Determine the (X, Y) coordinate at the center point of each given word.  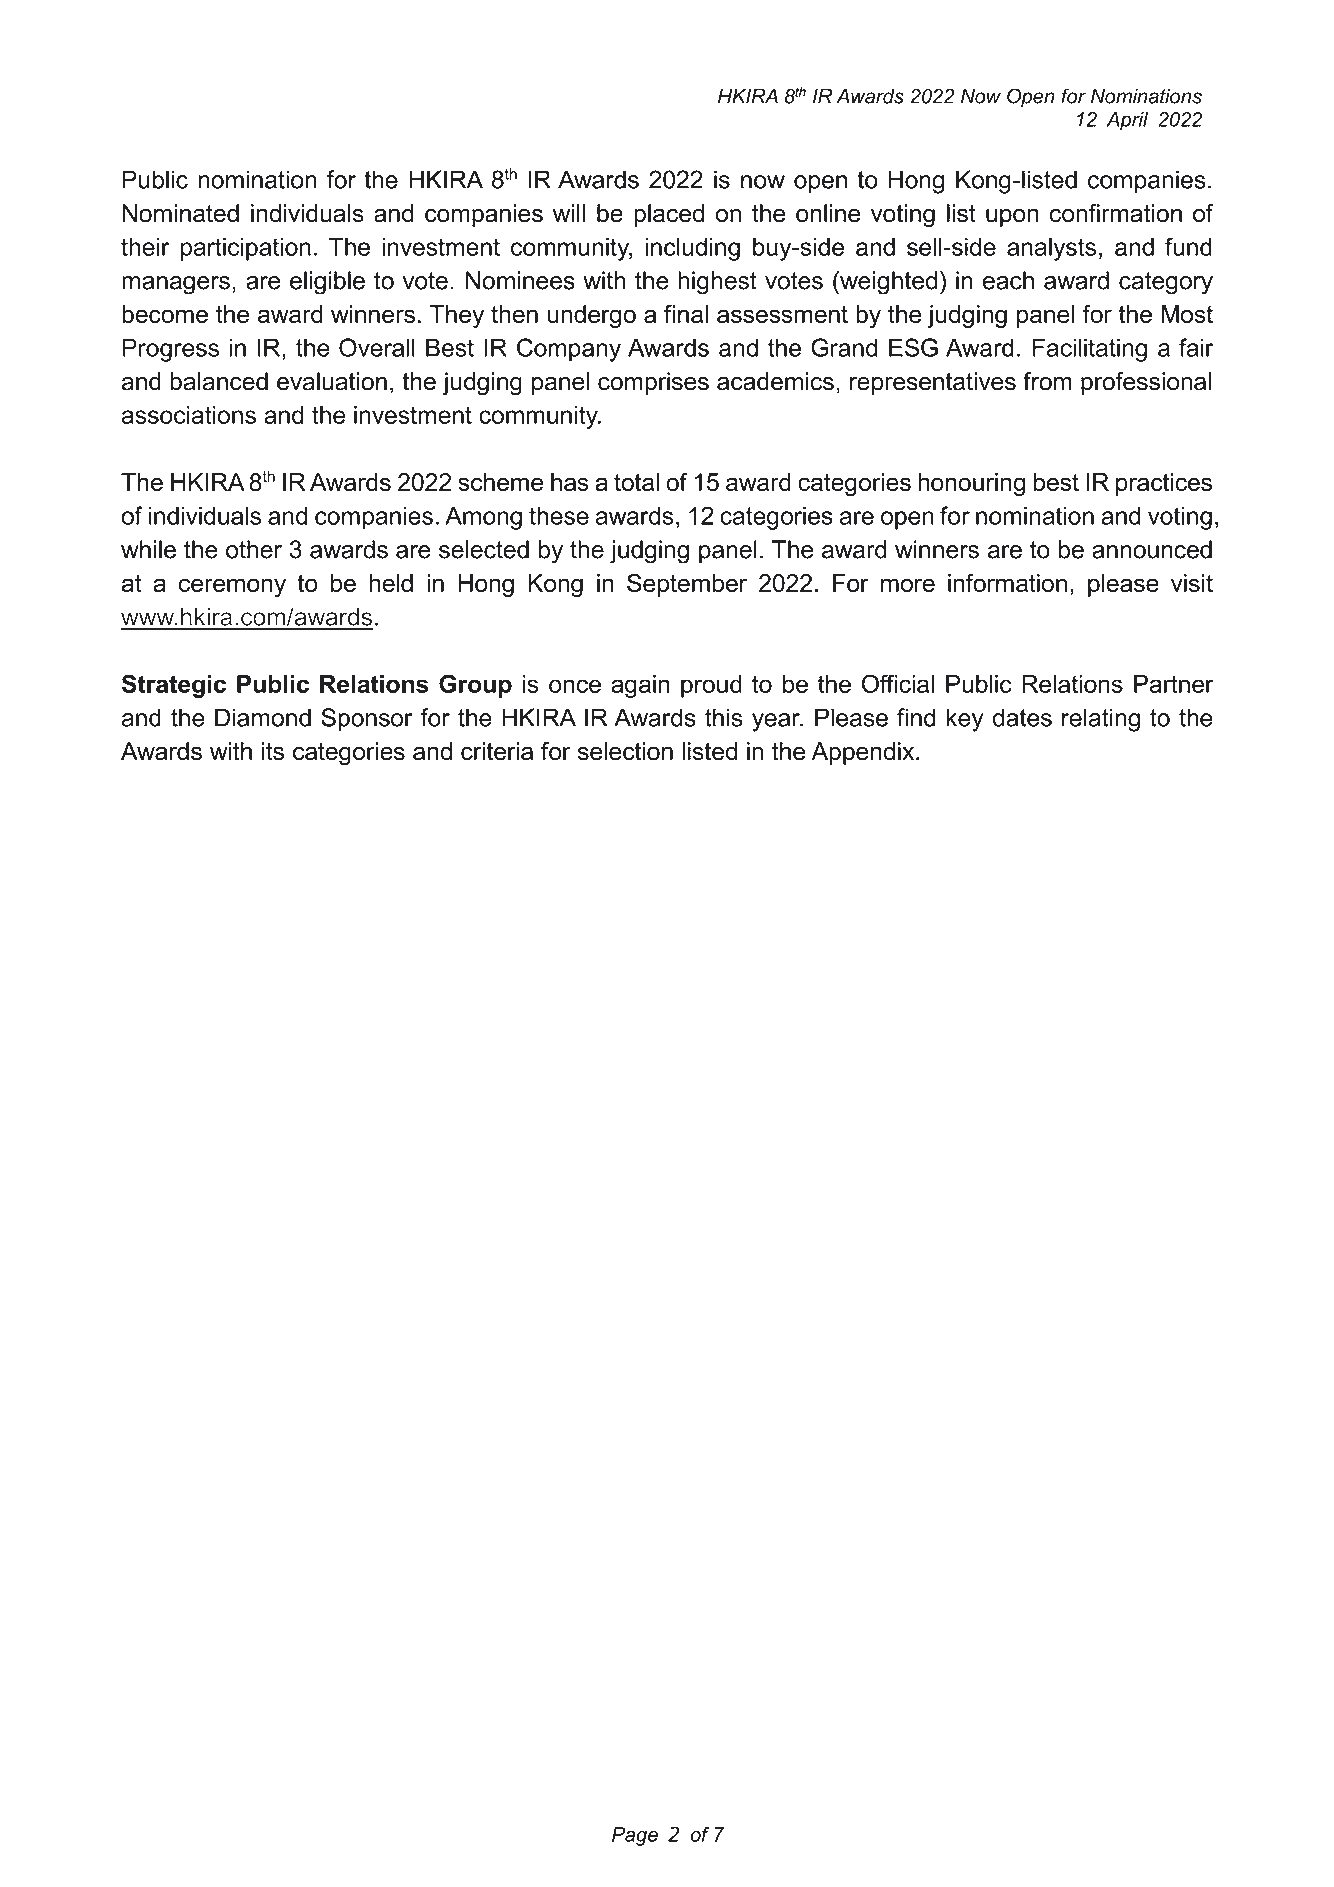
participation (246, 249)
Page (635, 1836)
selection (625, 751)
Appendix (864, 753)
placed (669, 215)
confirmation (1116, 213)
